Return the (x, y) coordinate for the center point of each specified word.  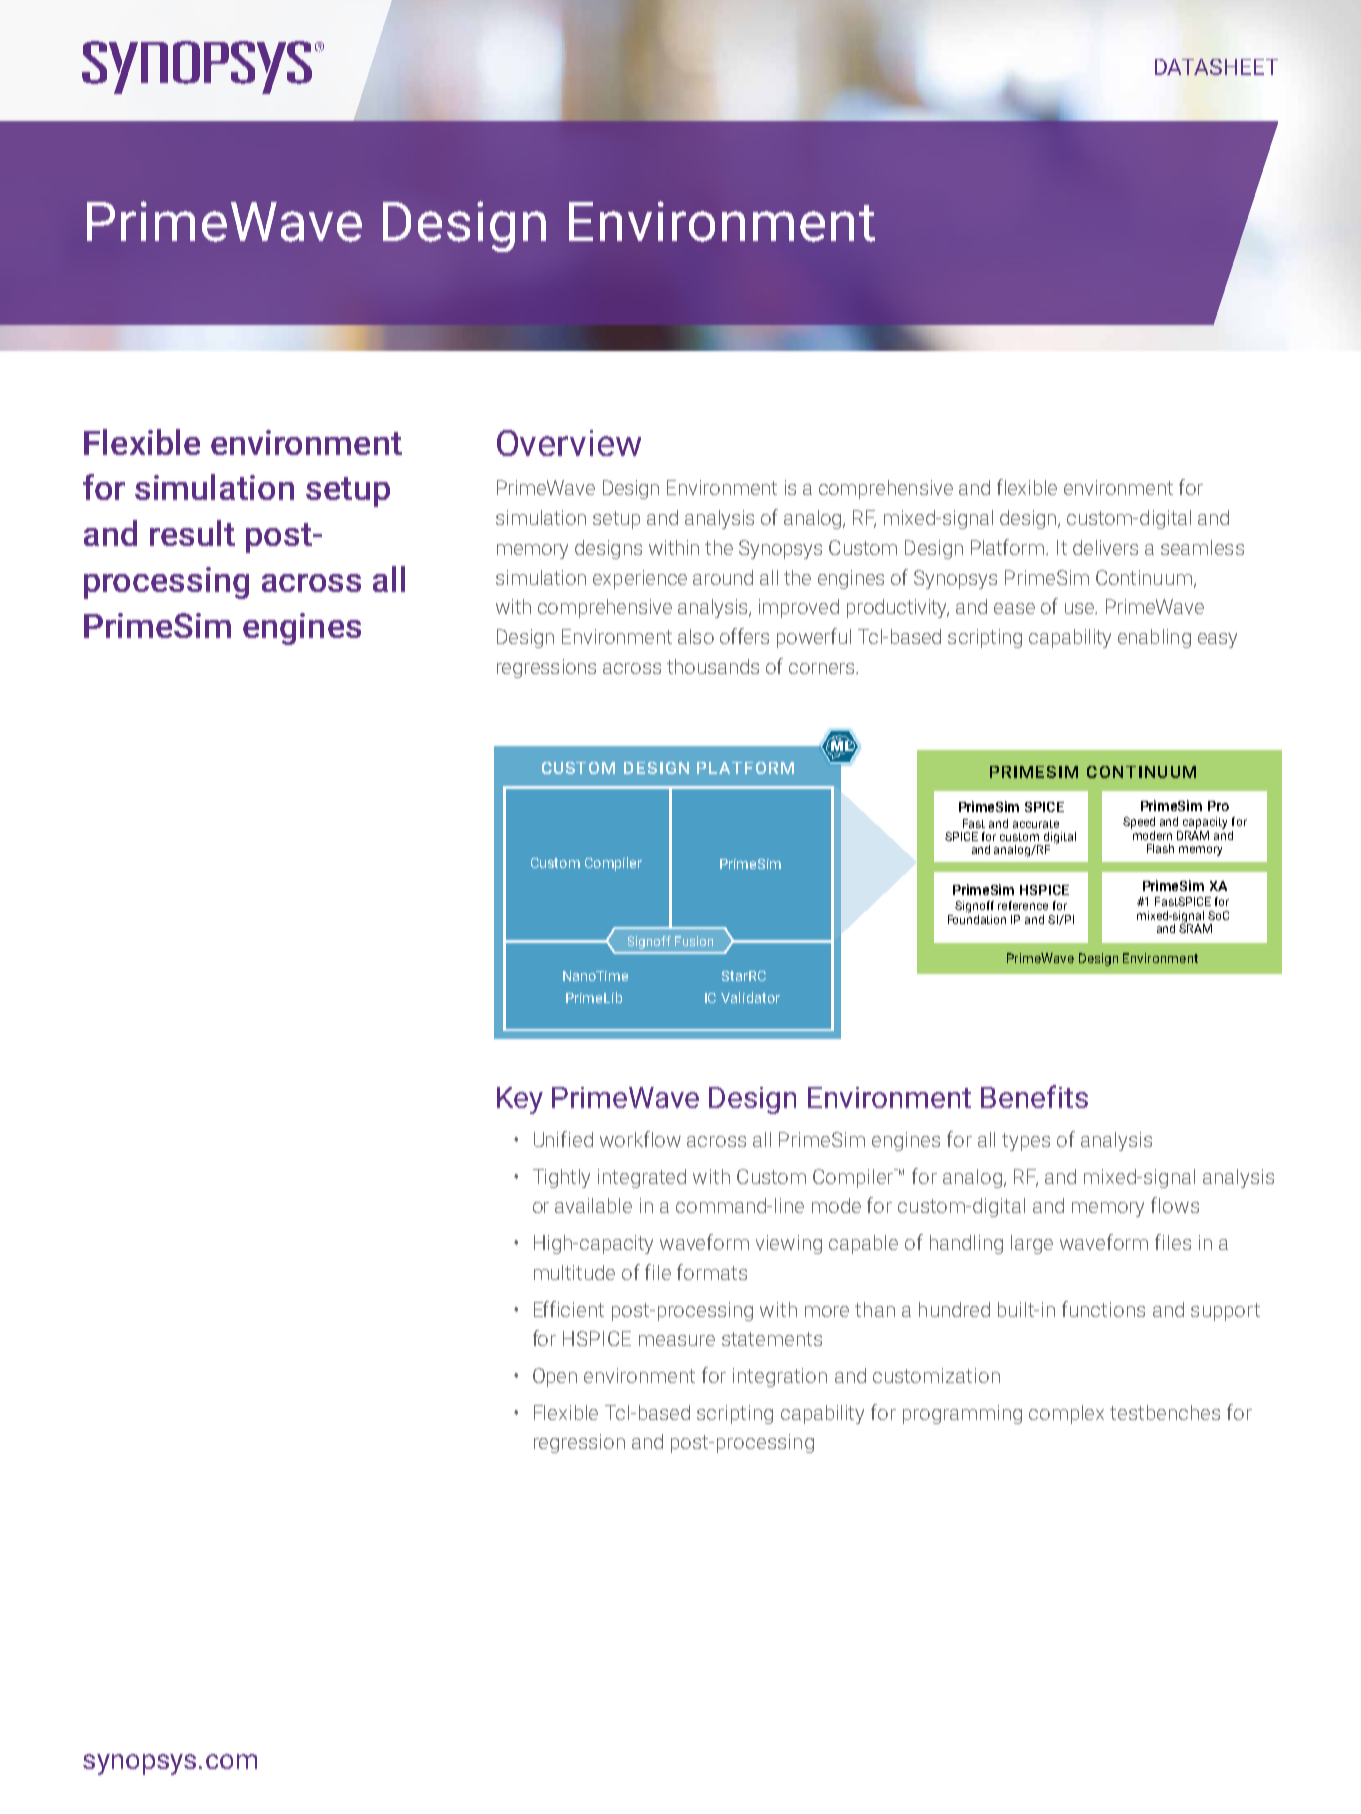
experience (640, 579)
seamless (1202, 547)
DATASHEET (1216, 67)
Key (520, 1100)
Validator (750, 997)
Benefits (1034, 1096)
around (723, 577)
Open (555, 1377)
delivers (1105, 547)
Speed (1139, 823)
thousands (713, 666)
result (192, 533)
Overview (569, 443)
